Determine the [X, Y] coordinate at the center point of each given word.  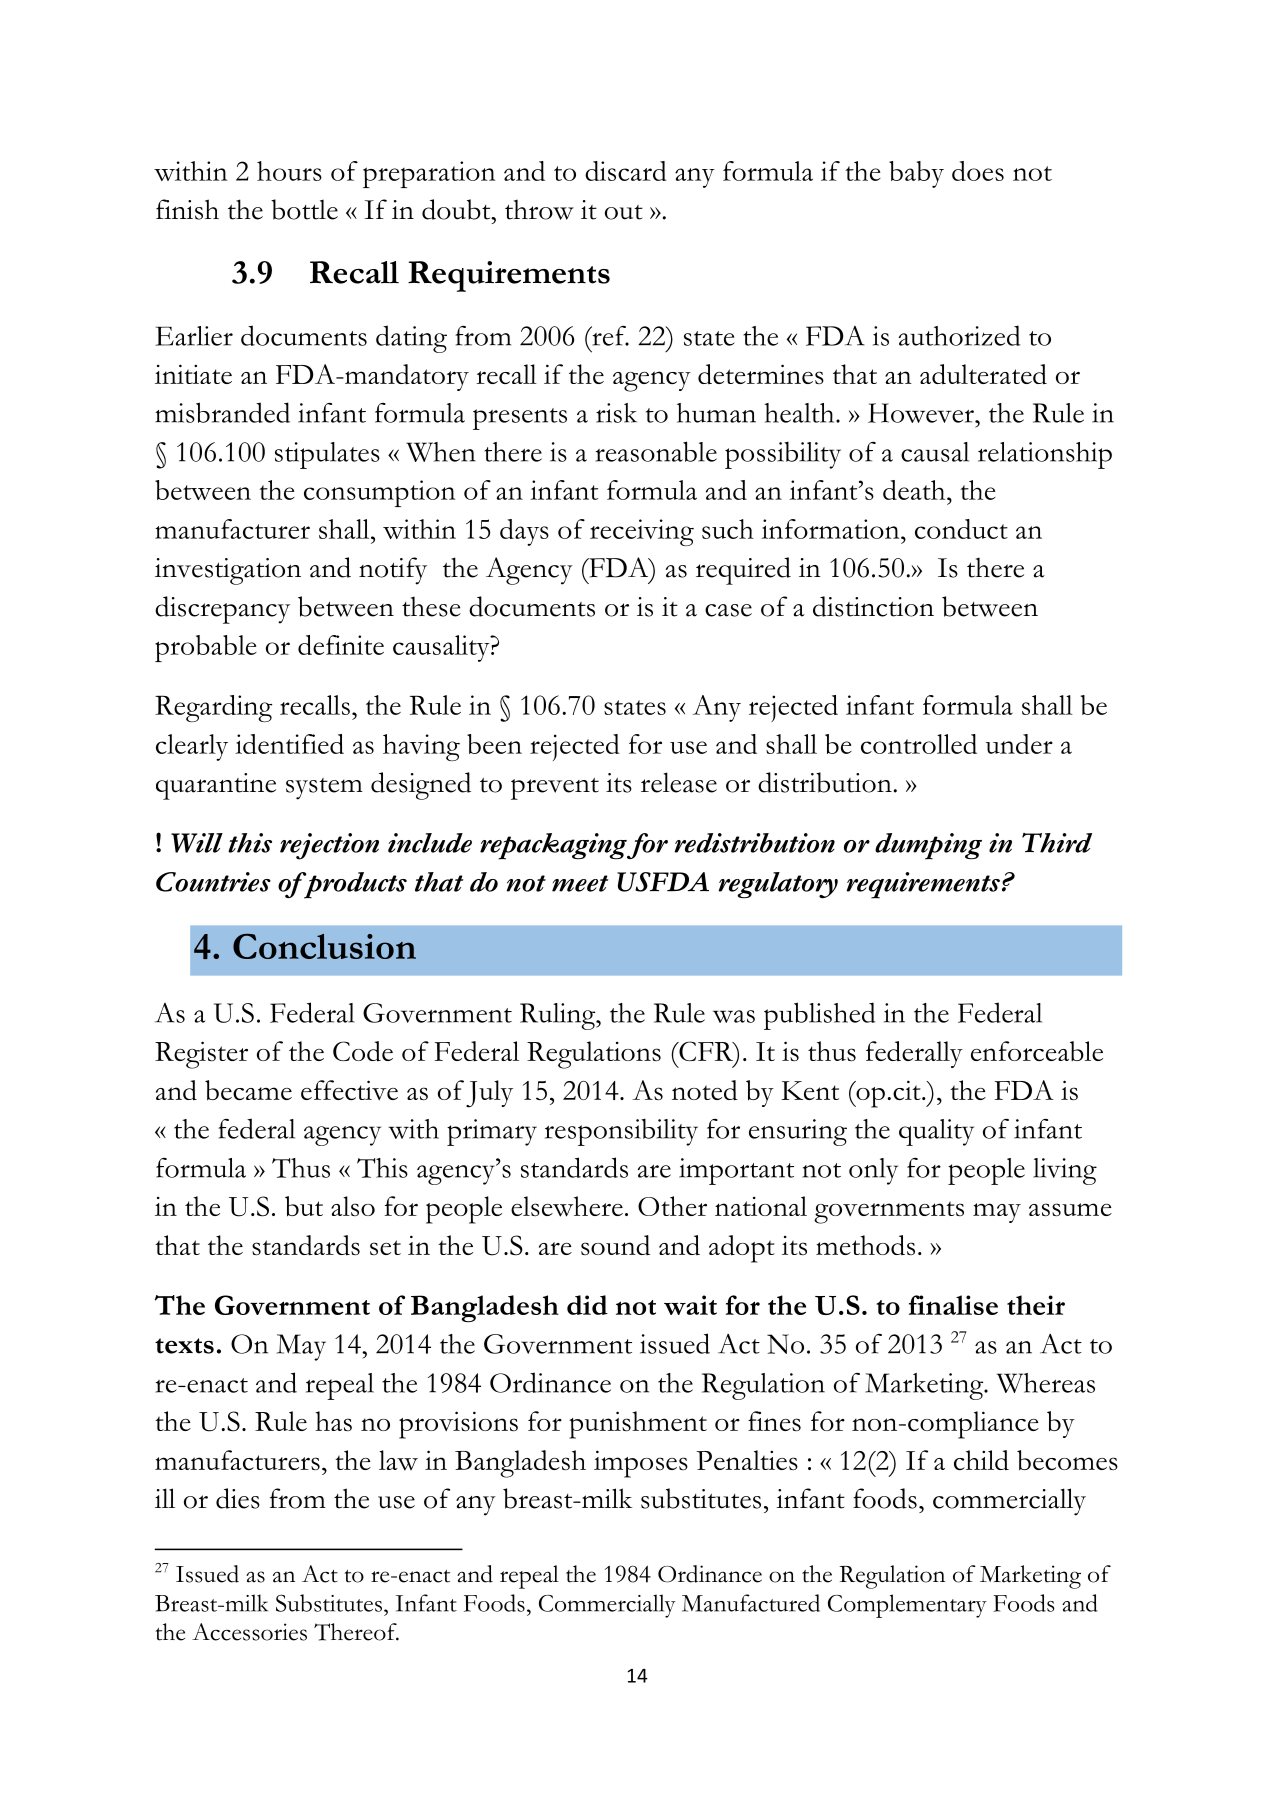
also [353, 1206]
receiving [642, 532]
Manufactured [751, 1603]
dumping [928, 846]
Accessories [249, 1632]
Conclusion [324, 946]
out [624, 212]
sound [615, 1245]
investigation [228, 571]
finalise [953, 1305]
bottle [304, 209]
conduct [961, 529]
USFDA [663, 882]
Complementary [907, 1606]
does [978, 171]
